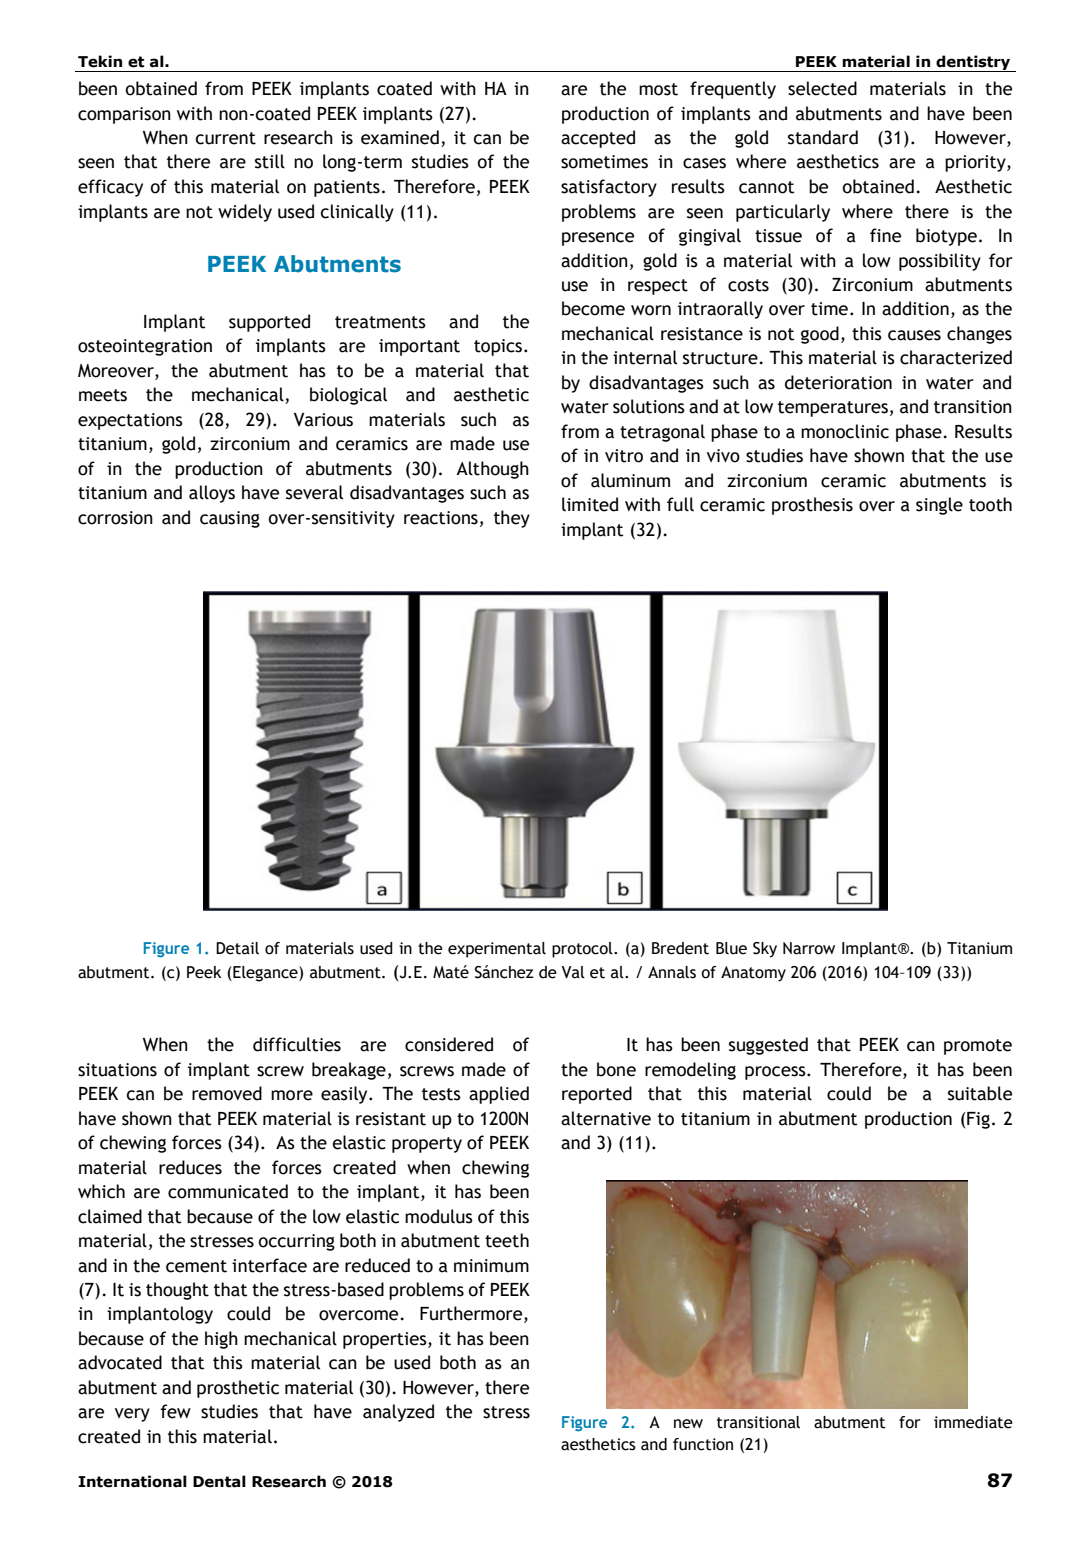 This document has width=1091, height=1543. What do you see at coordinates (598, 139) in the document?
I see `accepted` at bounding box center [598, 139].
